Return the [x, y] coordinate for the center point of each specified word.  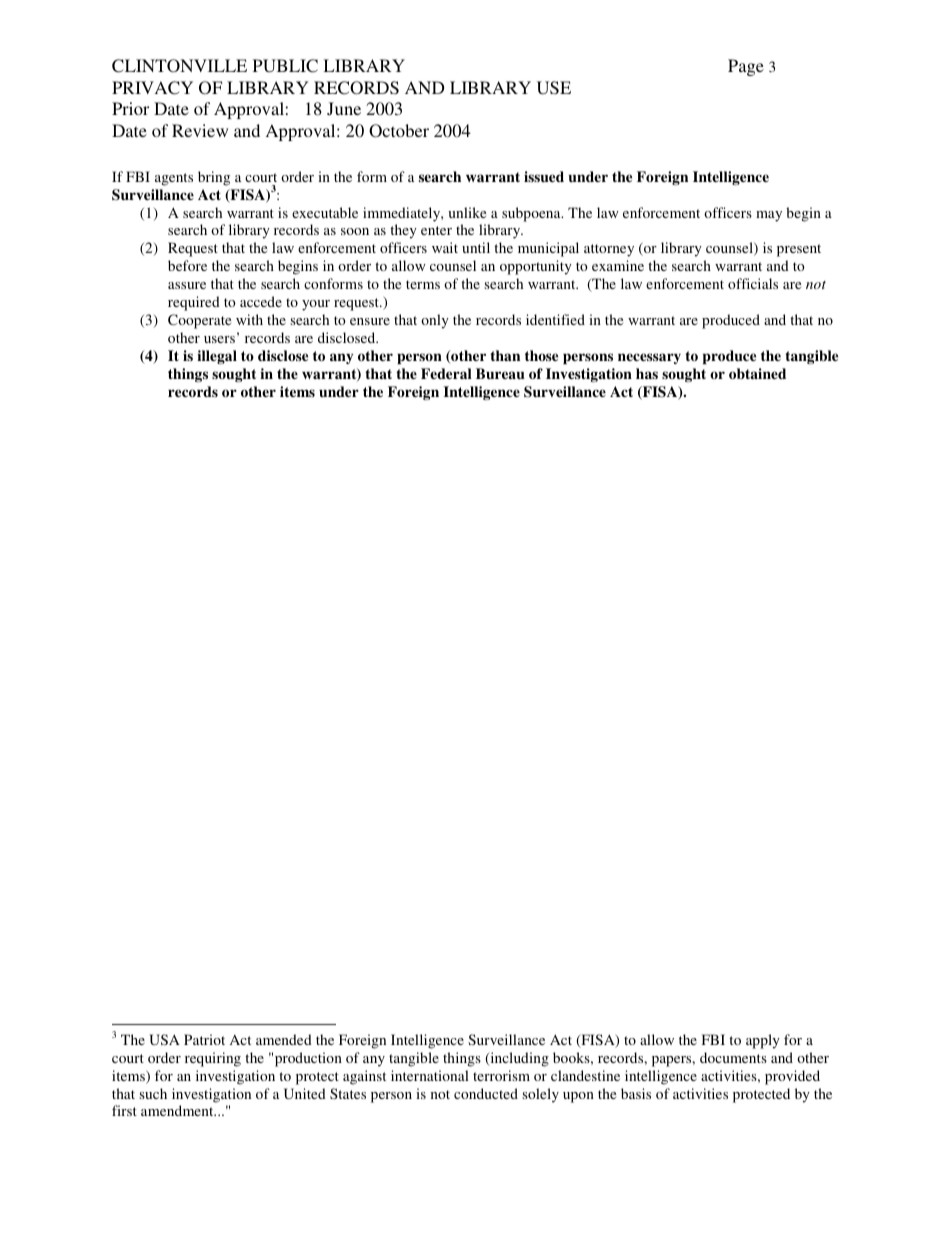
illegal [217, 357]
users [219, 339]
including [518, 1059]
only [435, 321]
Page [746, 67]
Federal [446, 373]
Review [200, 130]
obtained [757, 373]
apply [763, 1041]
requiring [213, 1059]
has [647, 373]
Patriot [204, 1039]
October [399, 131]
